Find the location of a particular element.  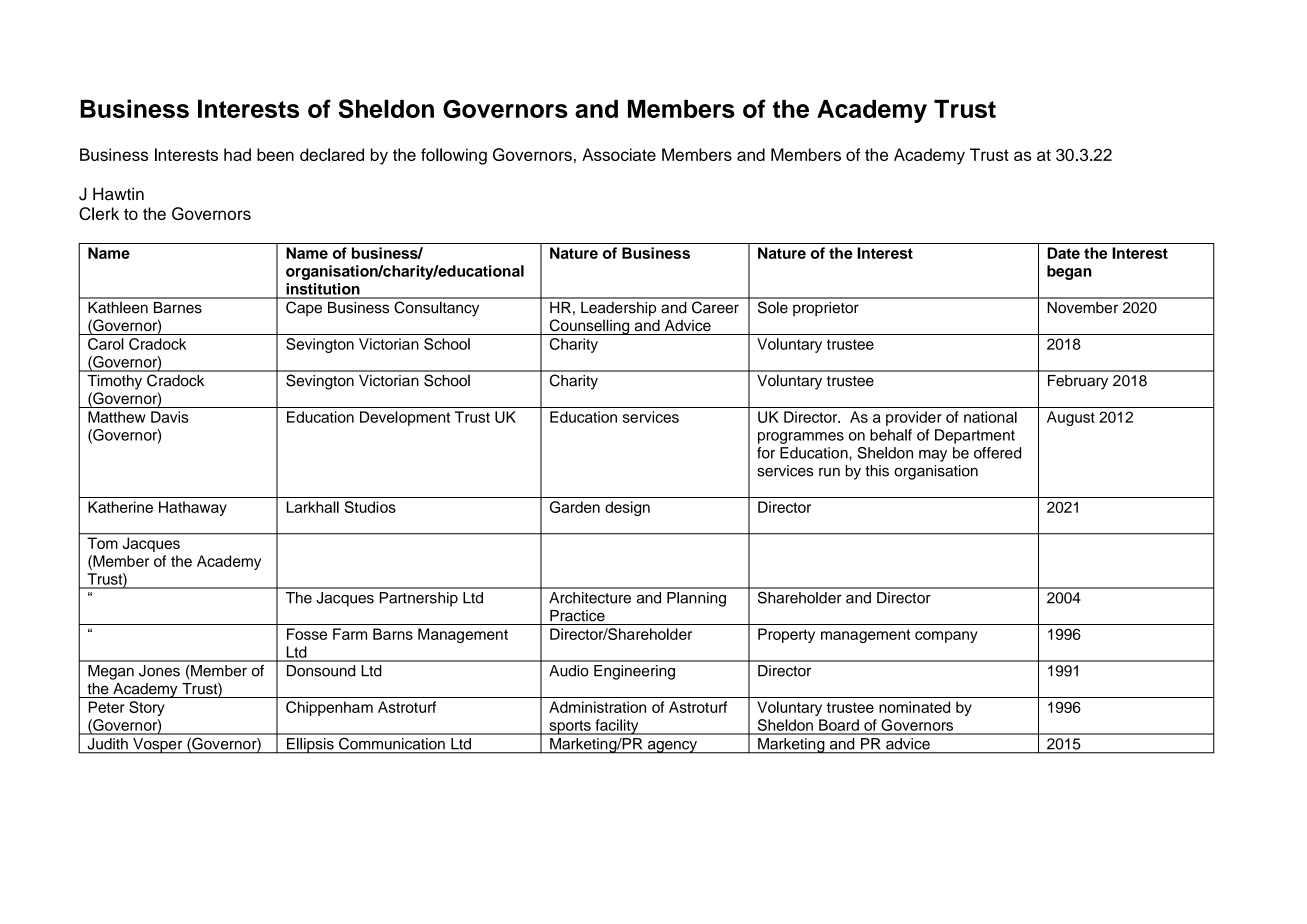

Date is located at coordinates (1063, 253).
